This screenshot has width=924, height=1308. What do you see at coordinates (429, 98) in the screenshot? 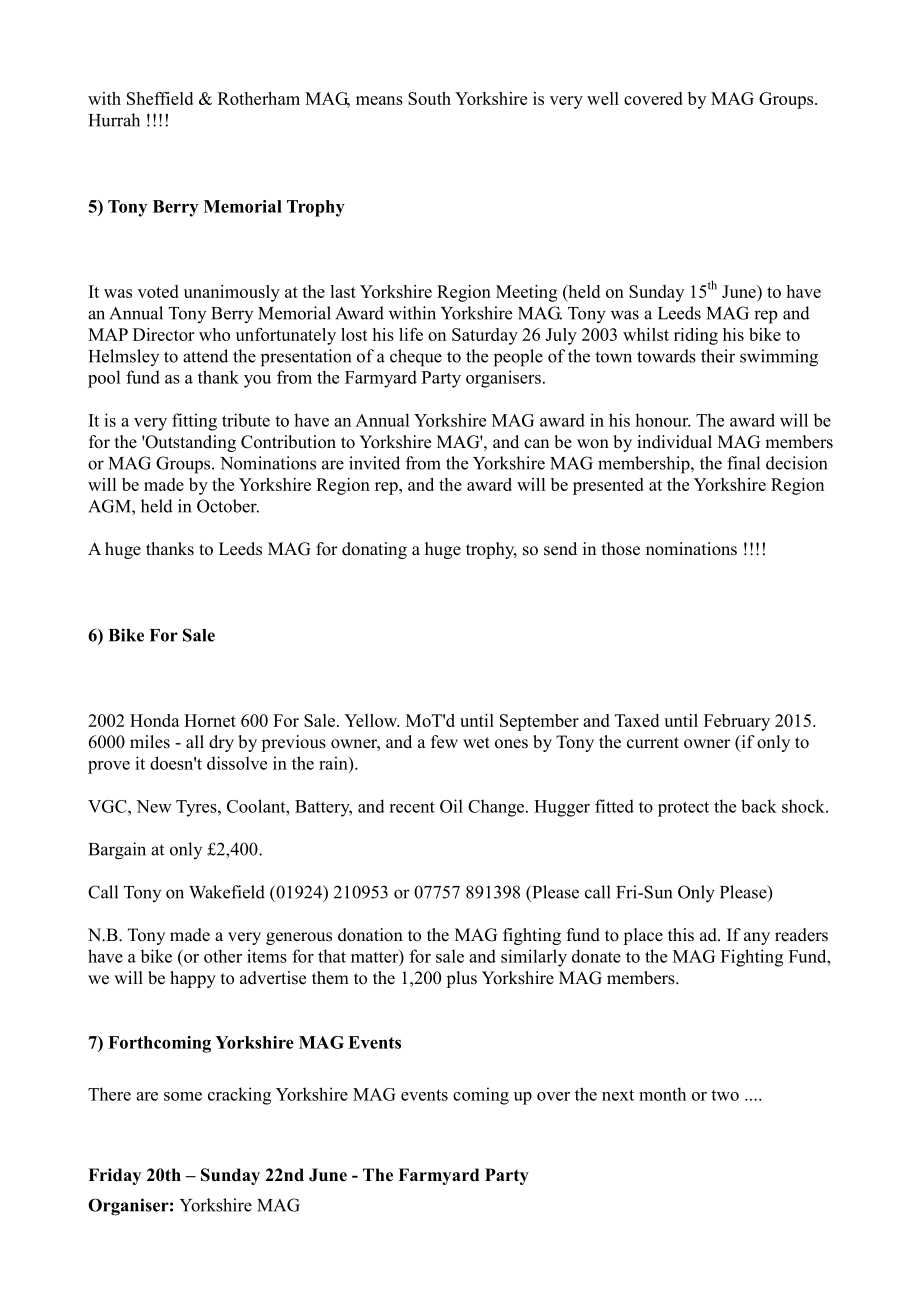
I see `South` at bounding box center [429, 98].
